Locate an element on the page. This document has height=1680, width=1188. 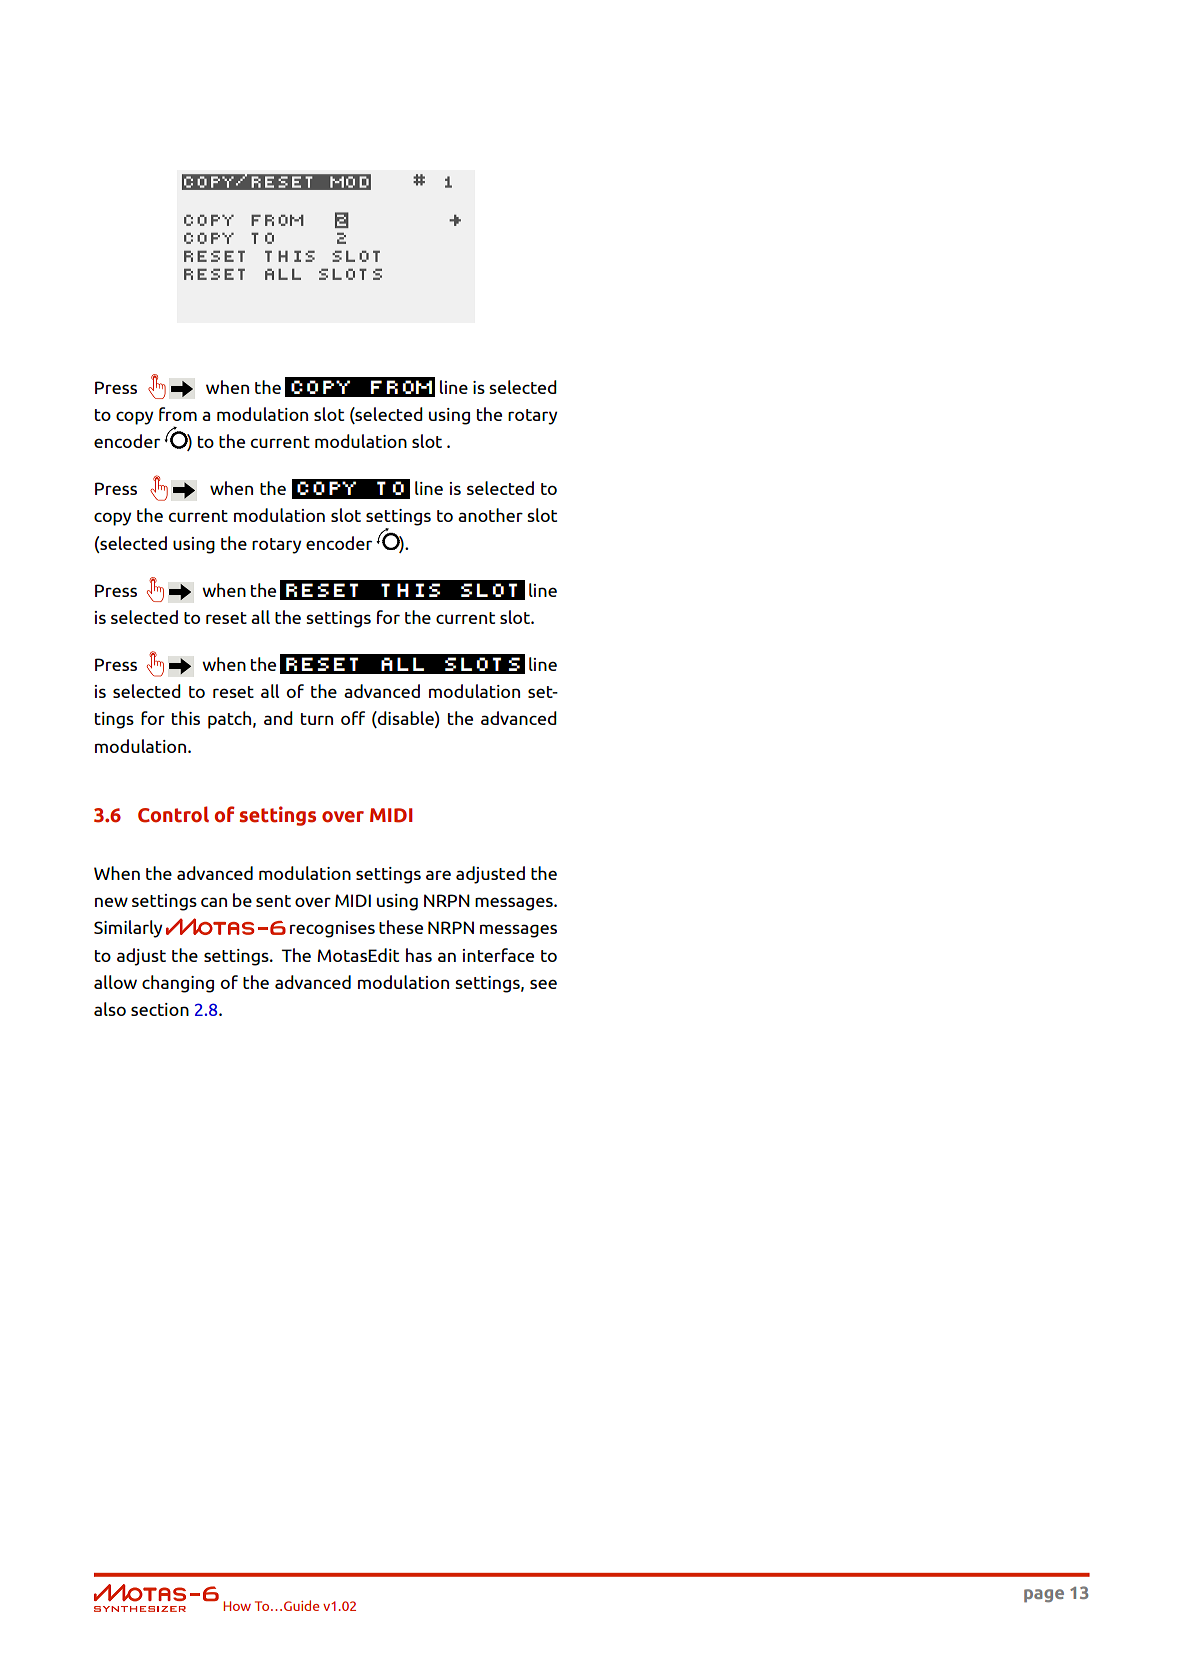
see is located at coordinates (543, 984).
